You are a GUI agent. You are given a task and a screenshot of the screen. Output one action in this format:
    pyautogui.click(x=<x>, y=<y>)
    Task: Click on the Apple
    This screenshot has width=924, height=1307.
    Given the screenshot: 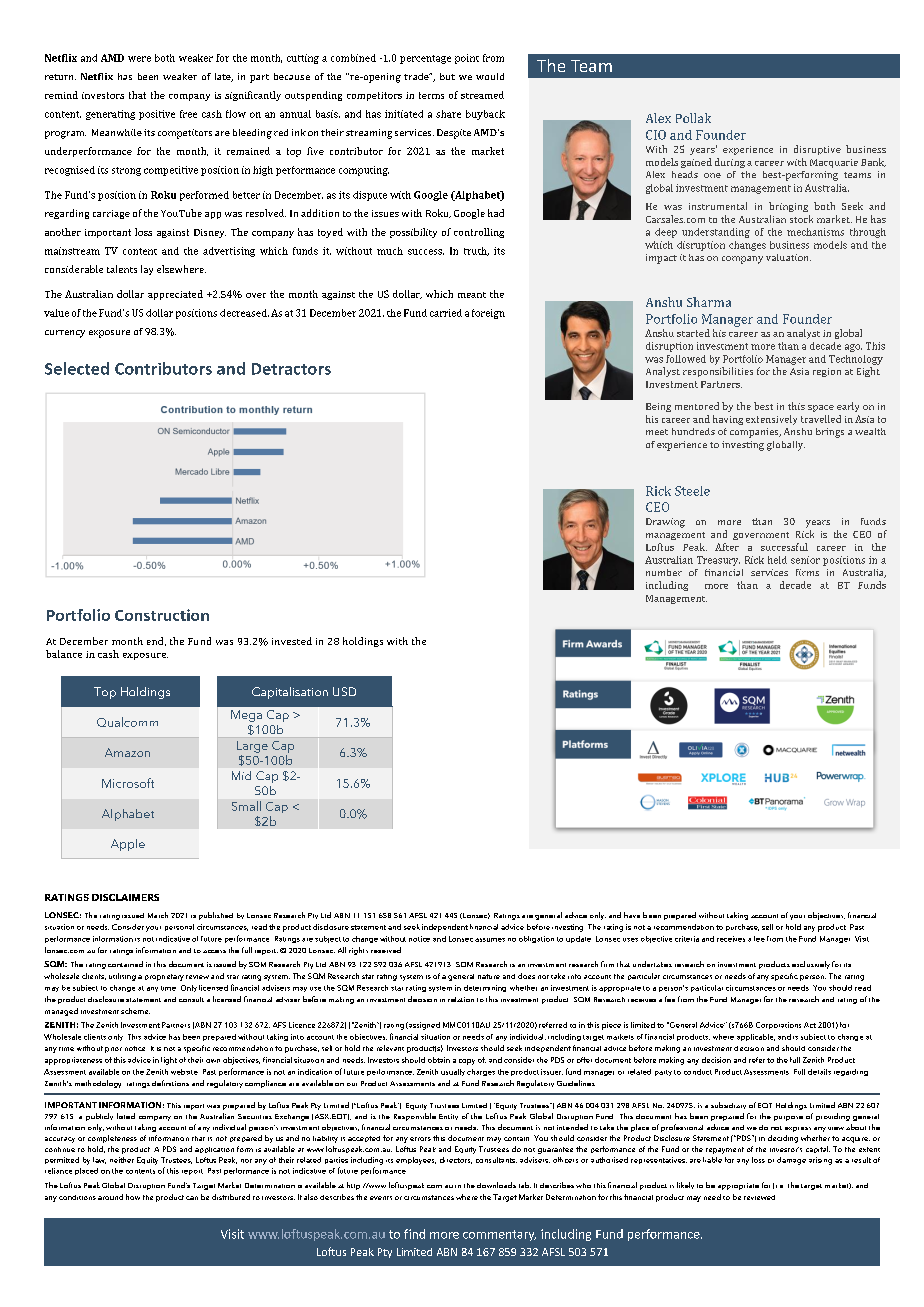 What is the action you would take?
    pyautogui.click(x=128, y=845)
